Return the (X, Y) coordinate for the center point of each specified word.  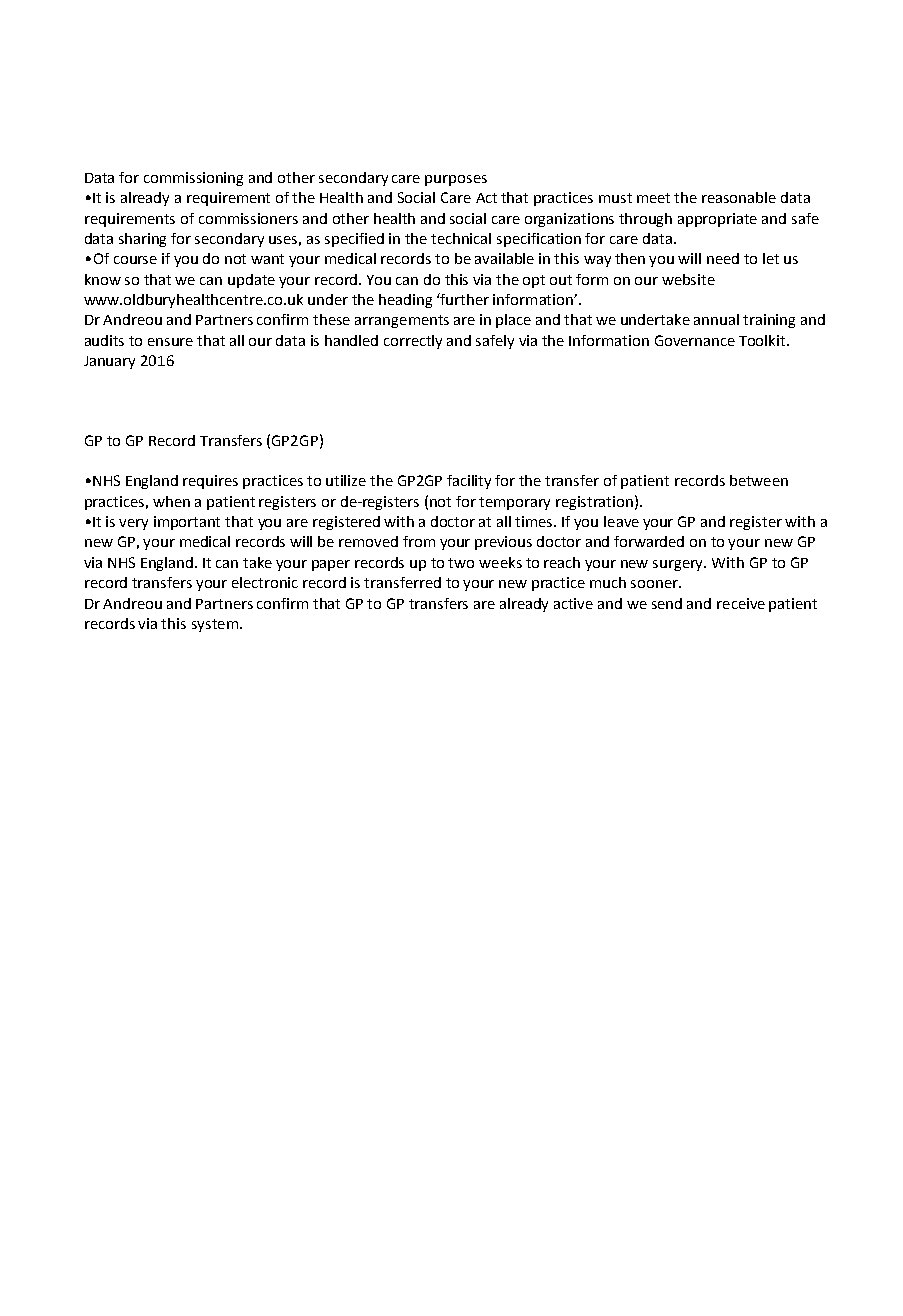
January (109, 362)
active (573, 603)
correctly (413, 342)
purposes (456, 180)
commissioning (193, 179)
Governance (695, 340)
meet (653, 198)
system (215, 625)
